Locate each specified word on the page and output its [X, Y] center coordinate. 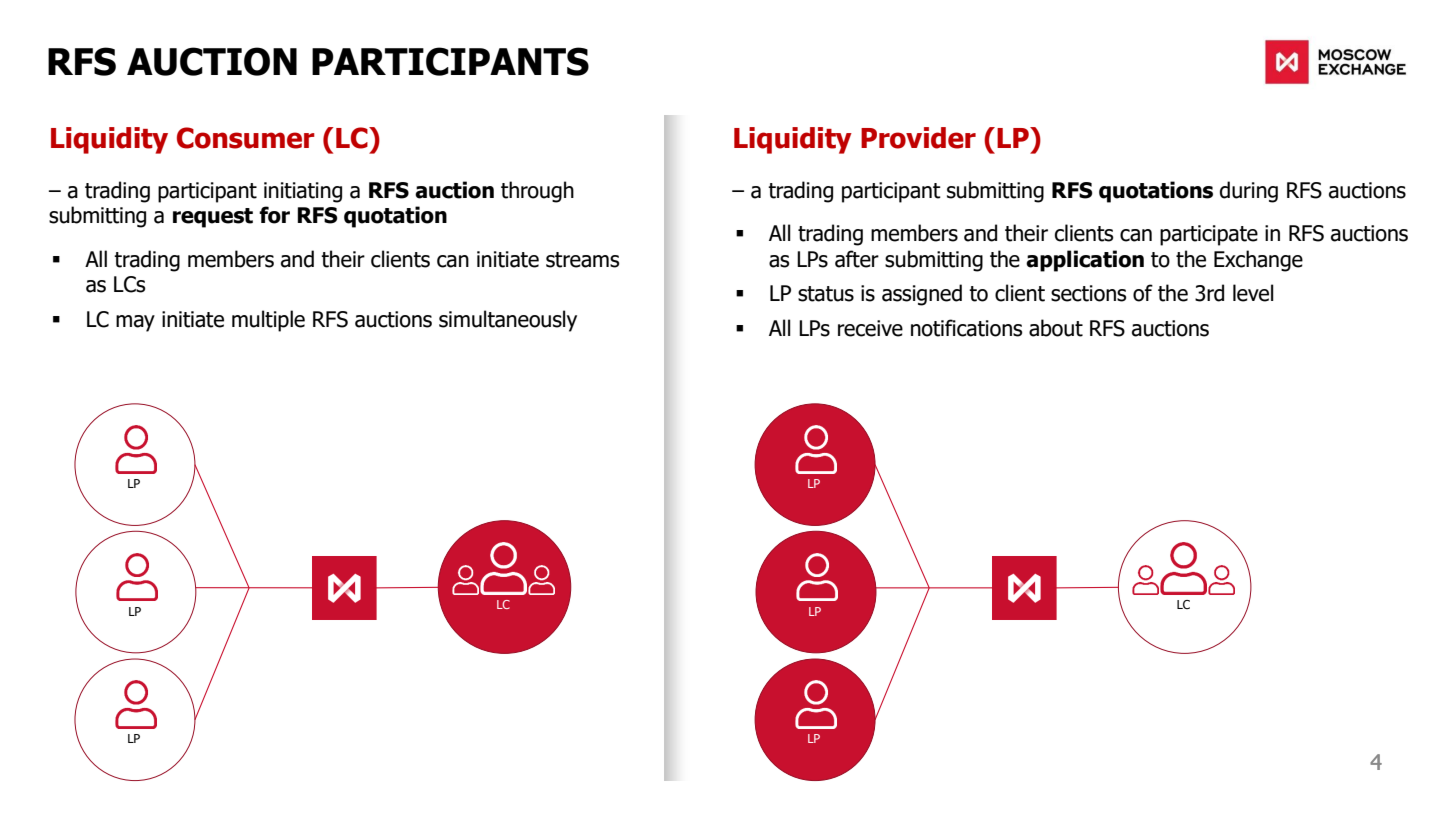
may [135, 323]
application [1085, 261]
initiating [303, 192]
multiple [268, 321]
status [826, 294]
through [537, 192]
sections [1089, 293]
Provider [918, 138]
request [213, 218]
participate [1209, 235]
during [1249, 192]
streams [583, 260]
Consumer [246, 138]
